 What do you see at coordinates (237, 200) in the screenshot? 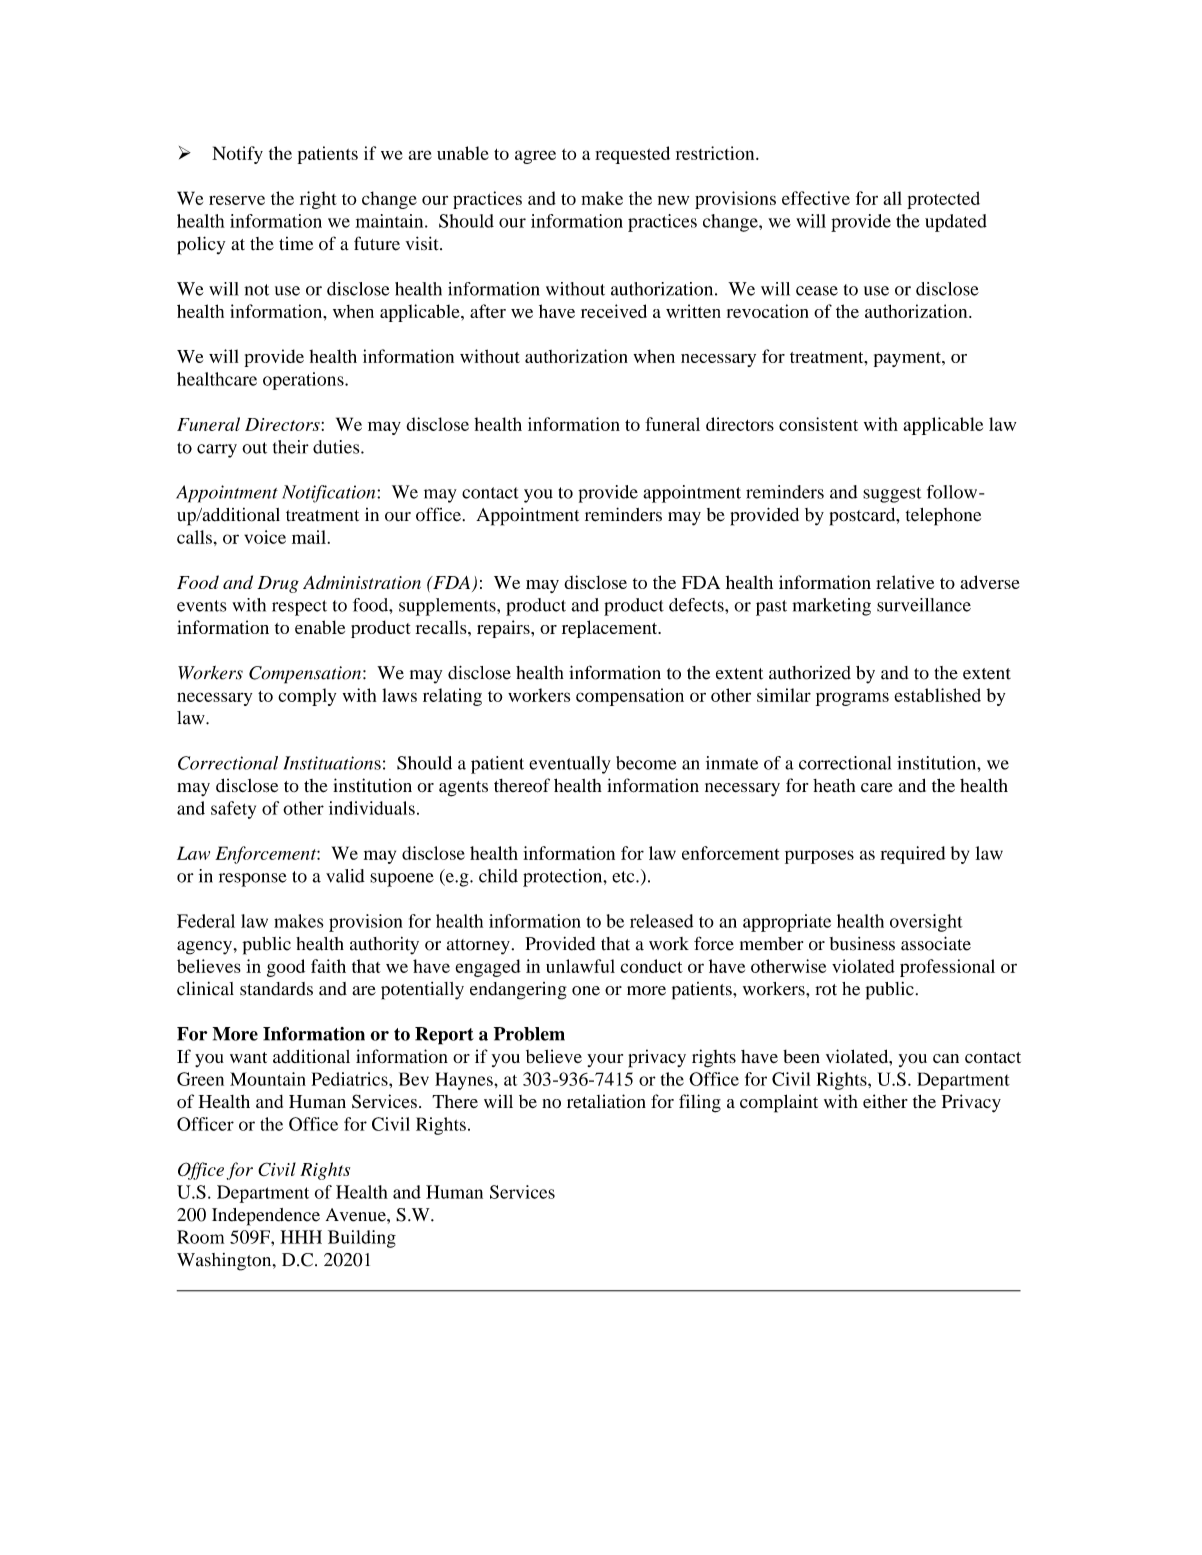
I see `reserve` at bounding box center [237, 200].
